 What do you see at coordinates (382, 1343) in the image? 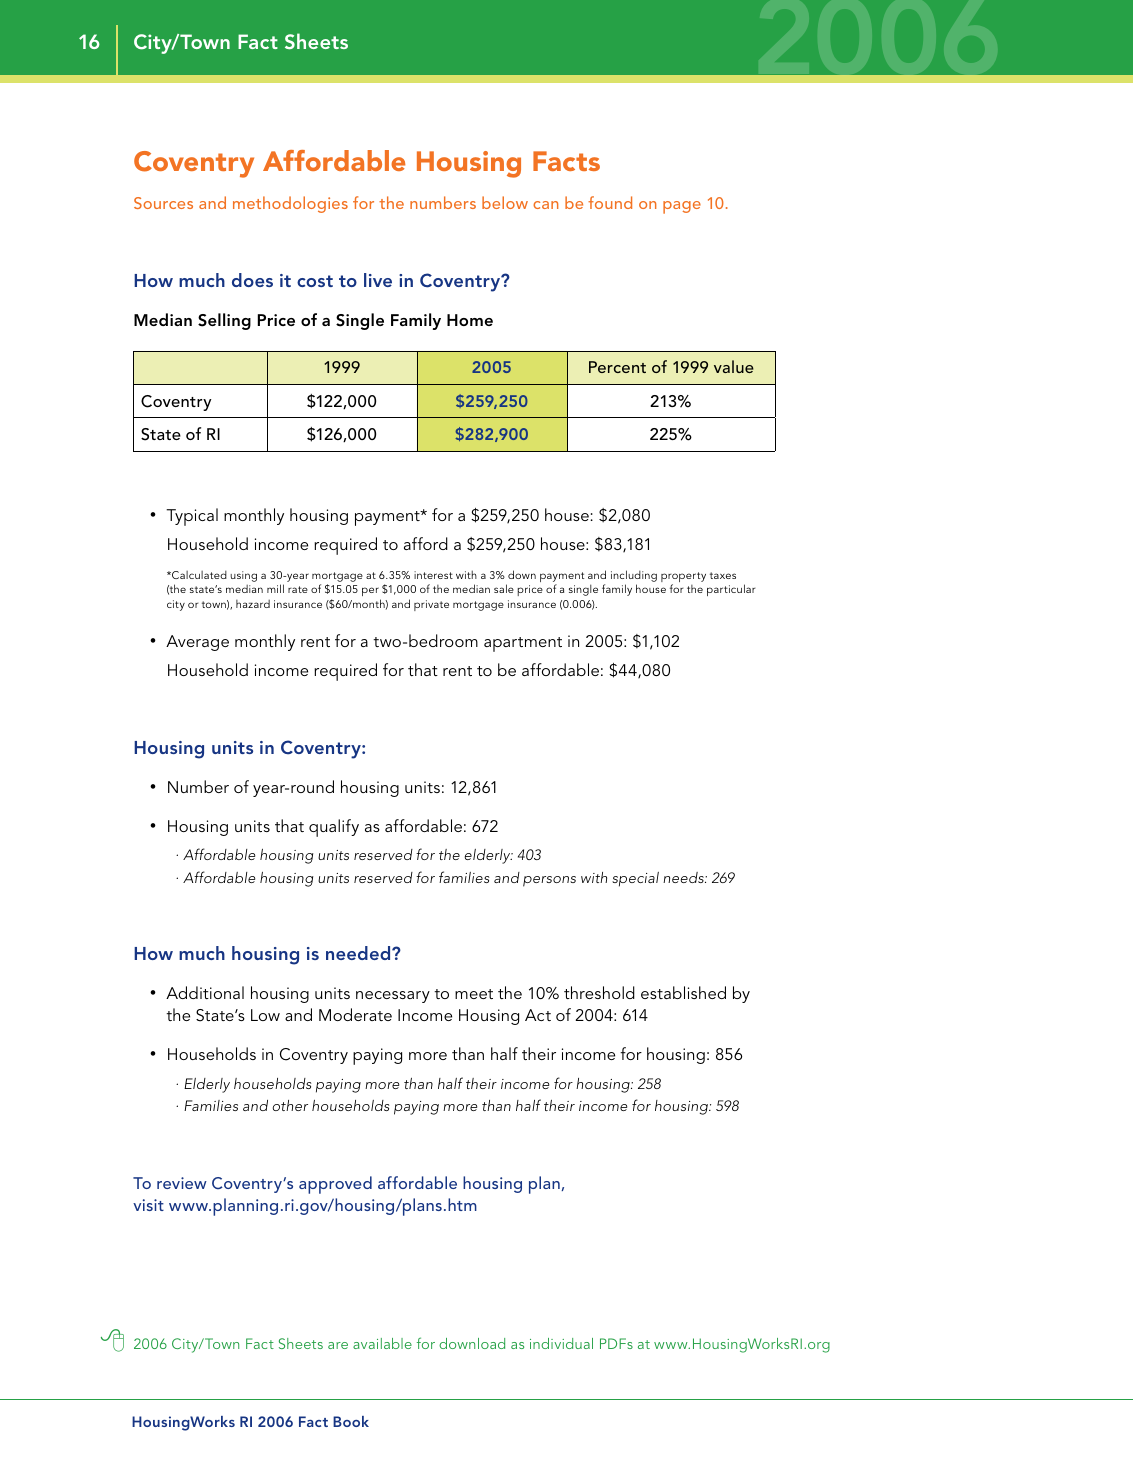
I see `available` at bounding box center [382, 1343].
